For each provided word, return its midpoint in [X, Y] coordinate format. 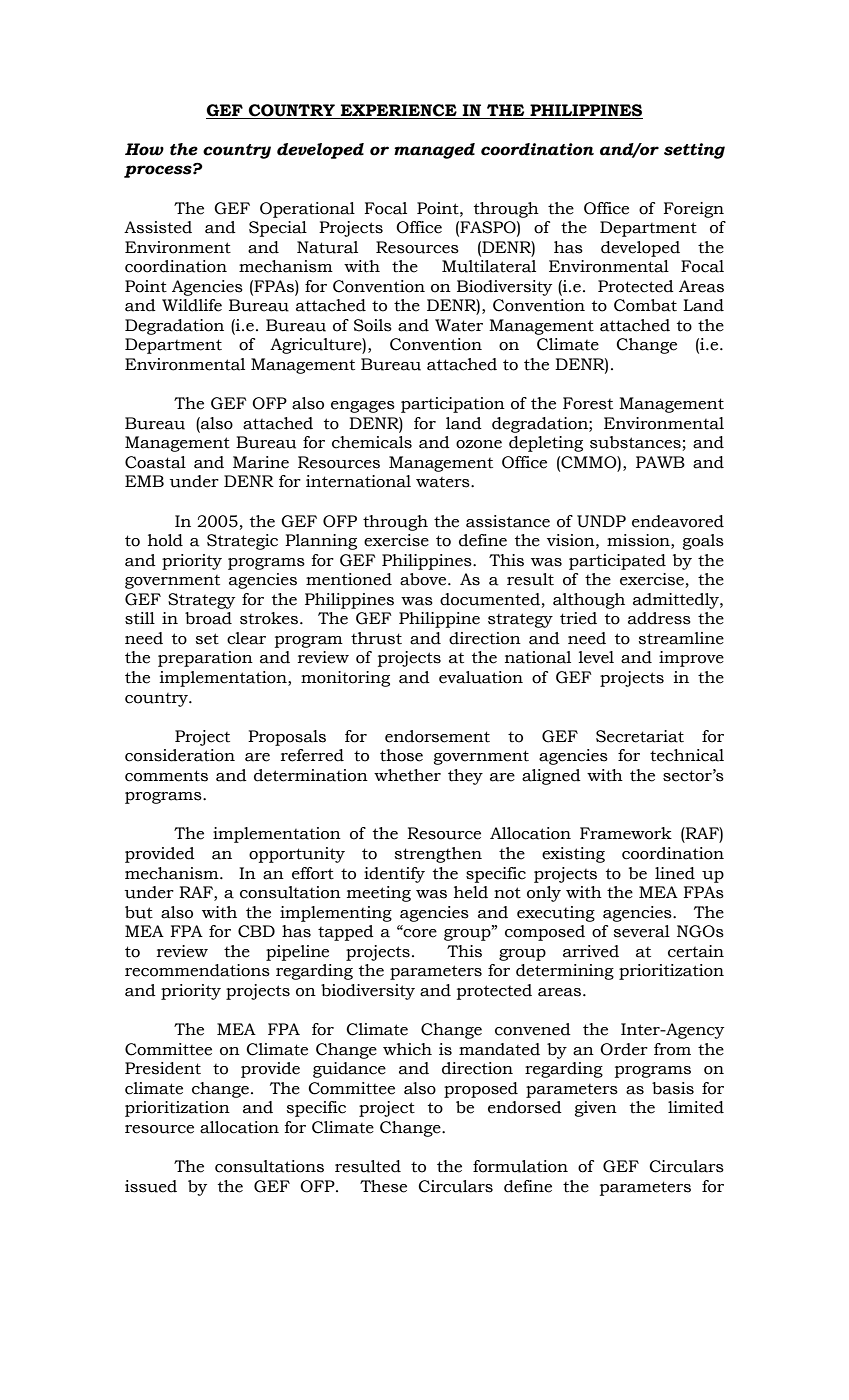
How [144, 149]
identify [394, 875]
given [596, 1109]
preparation [205, 659]
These [383, 1186]
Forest [588, 403]
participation [453, 405]
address [659, 618]
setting [694, 151]
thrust [376, 638]
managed [434, 151]
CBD [256, 931]
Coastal [155, 462]
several [642, 931]
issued [151, 1186]
